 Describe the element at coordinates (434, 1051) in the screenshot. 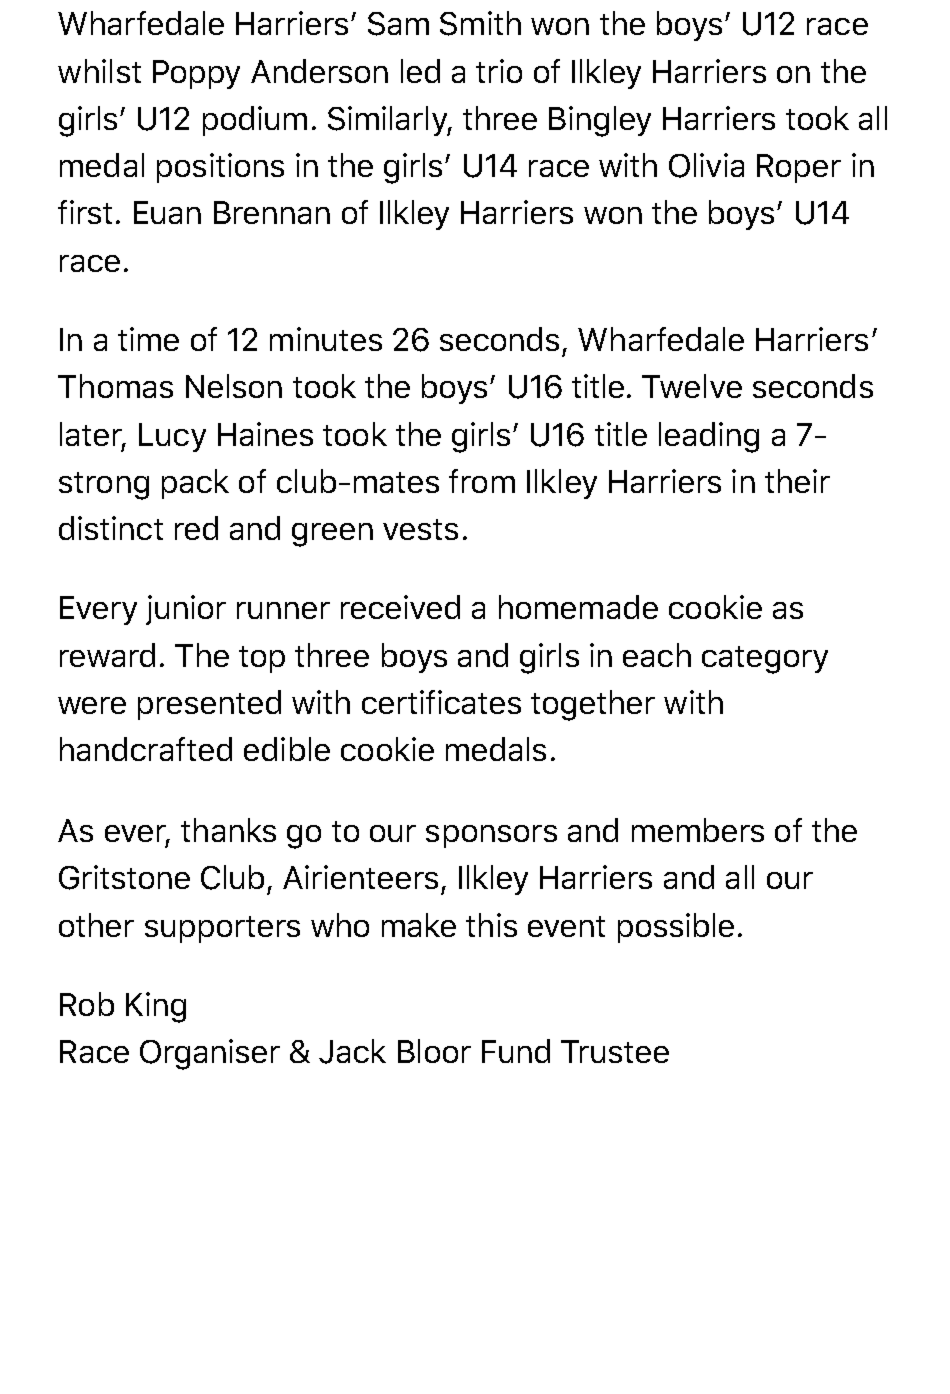

I see `Bloor` at that location.
